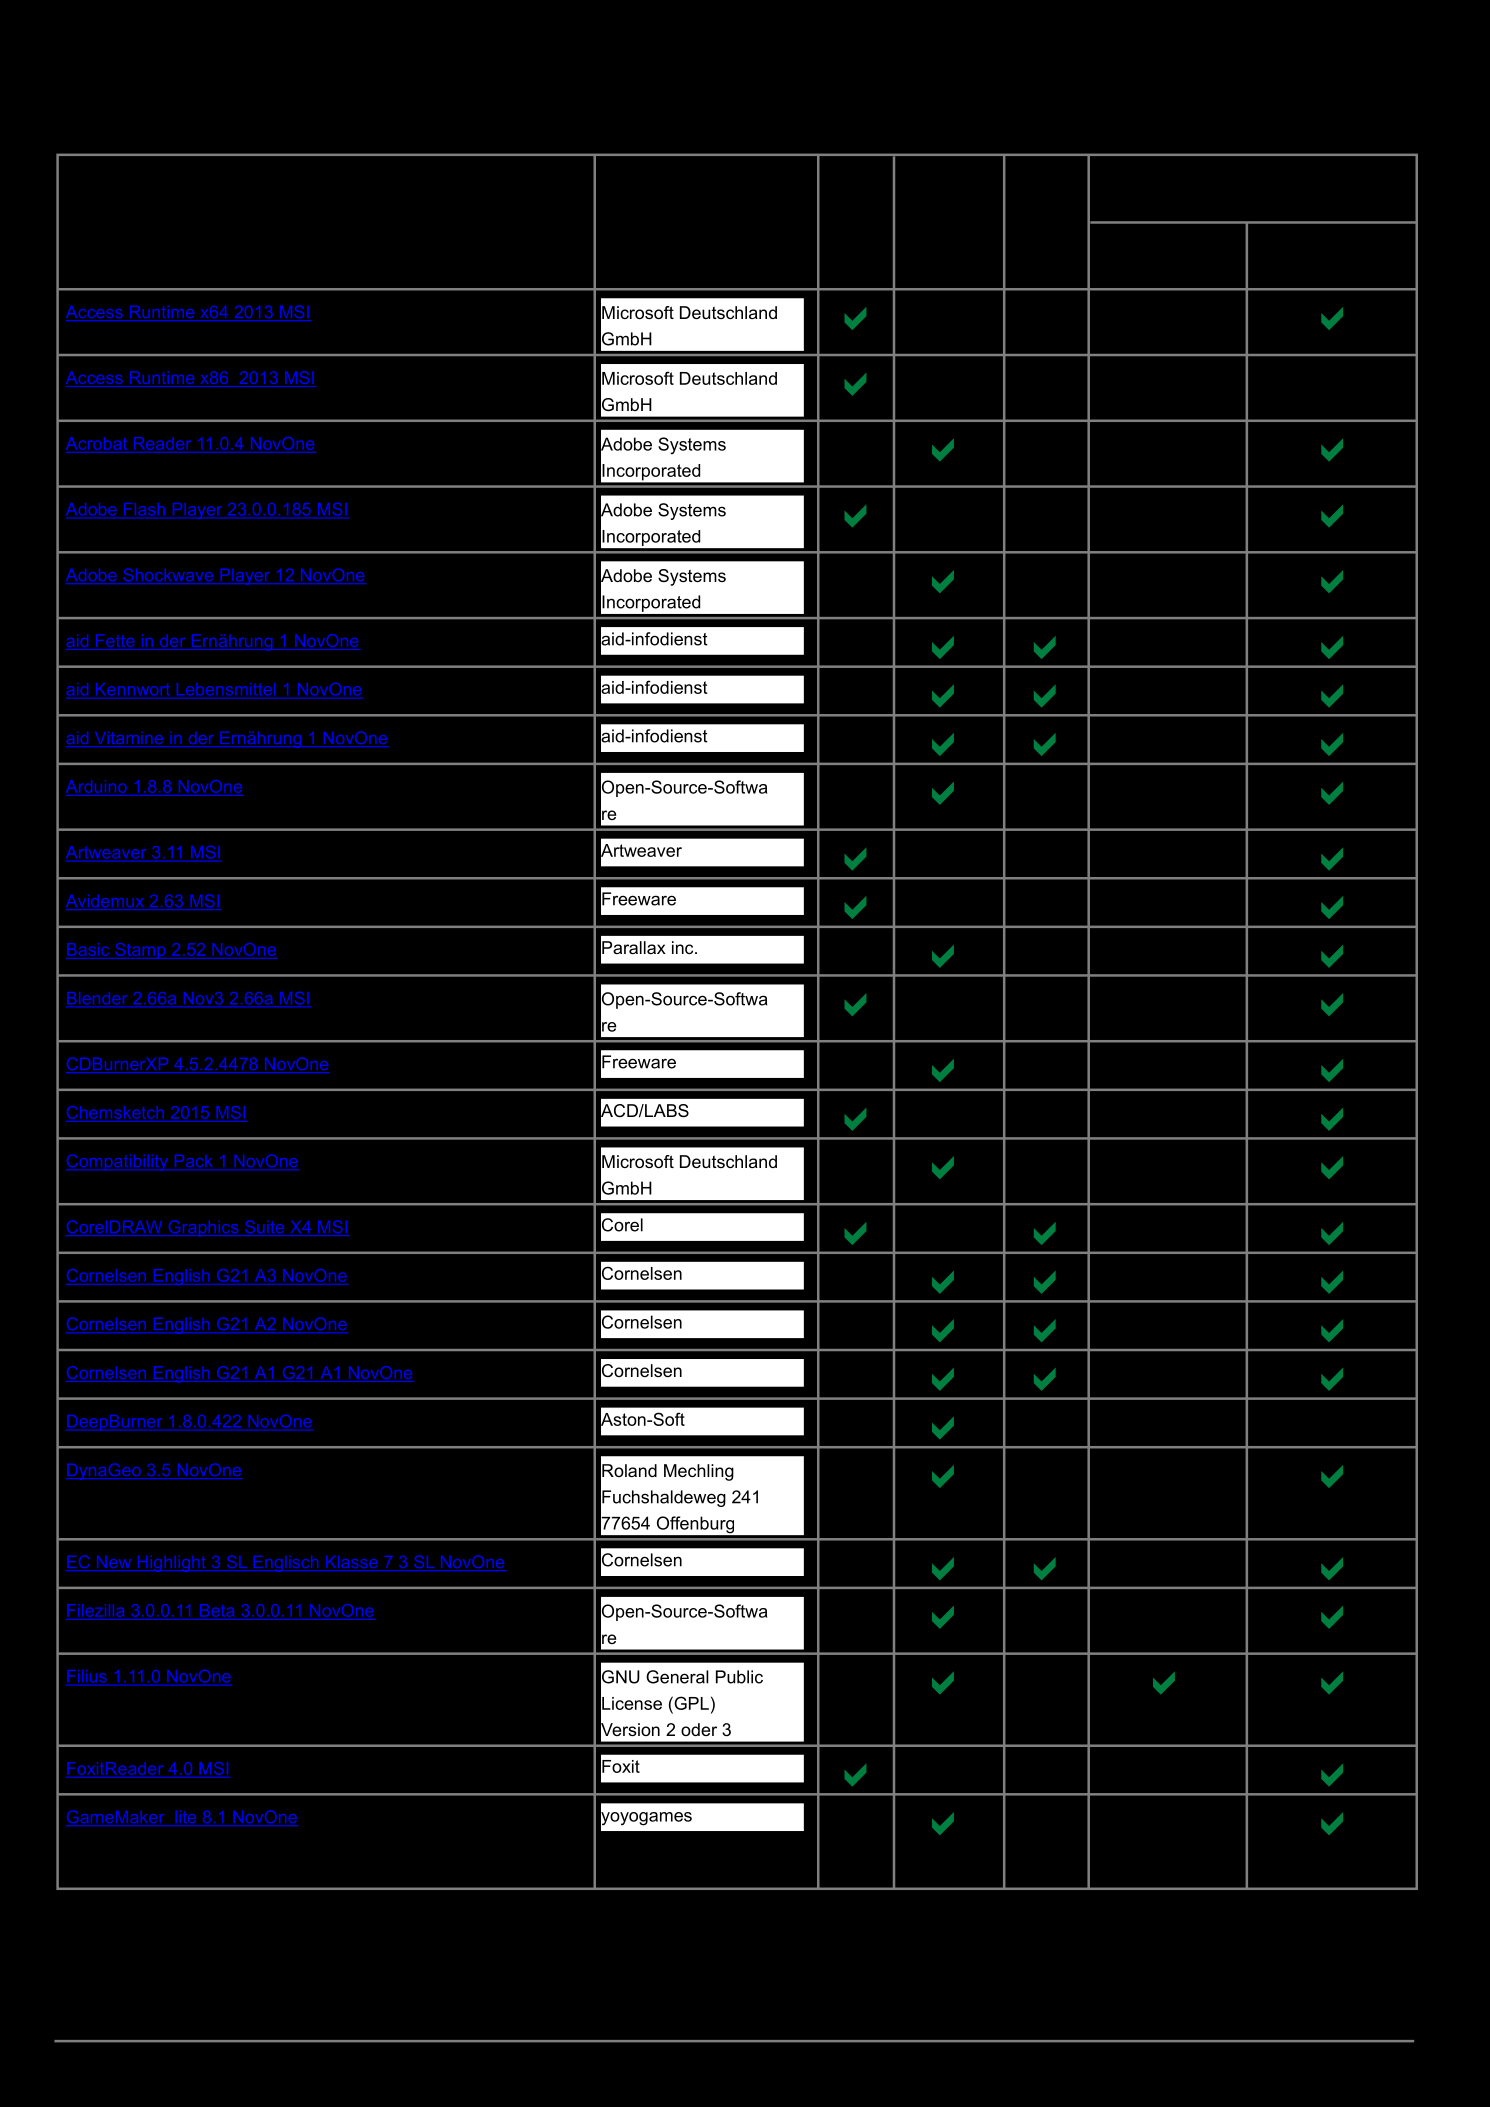  I want to click on Arduino, so click(96, 786).
